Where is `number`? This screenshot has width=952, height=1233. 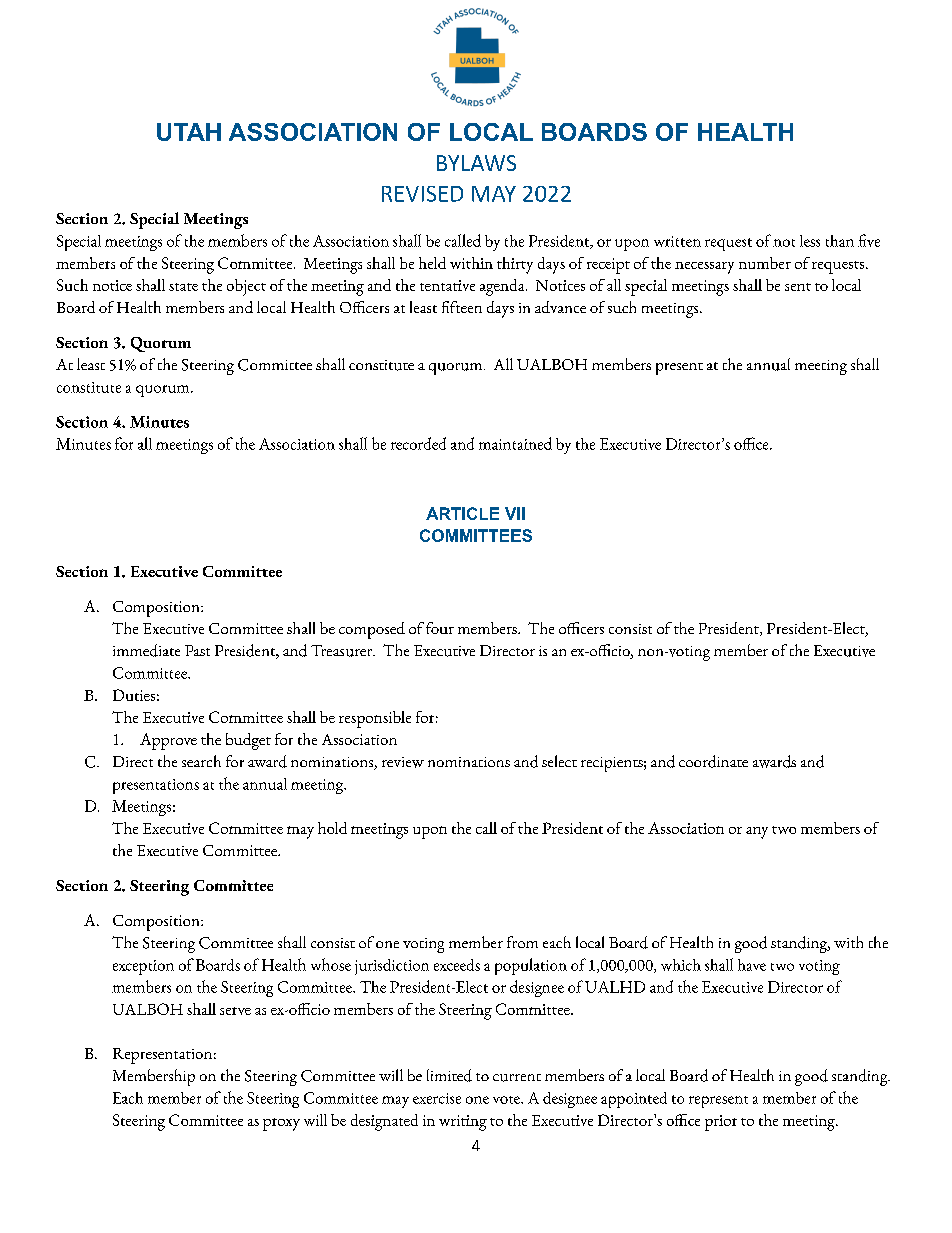 number is located at coordinates (765, 263).
